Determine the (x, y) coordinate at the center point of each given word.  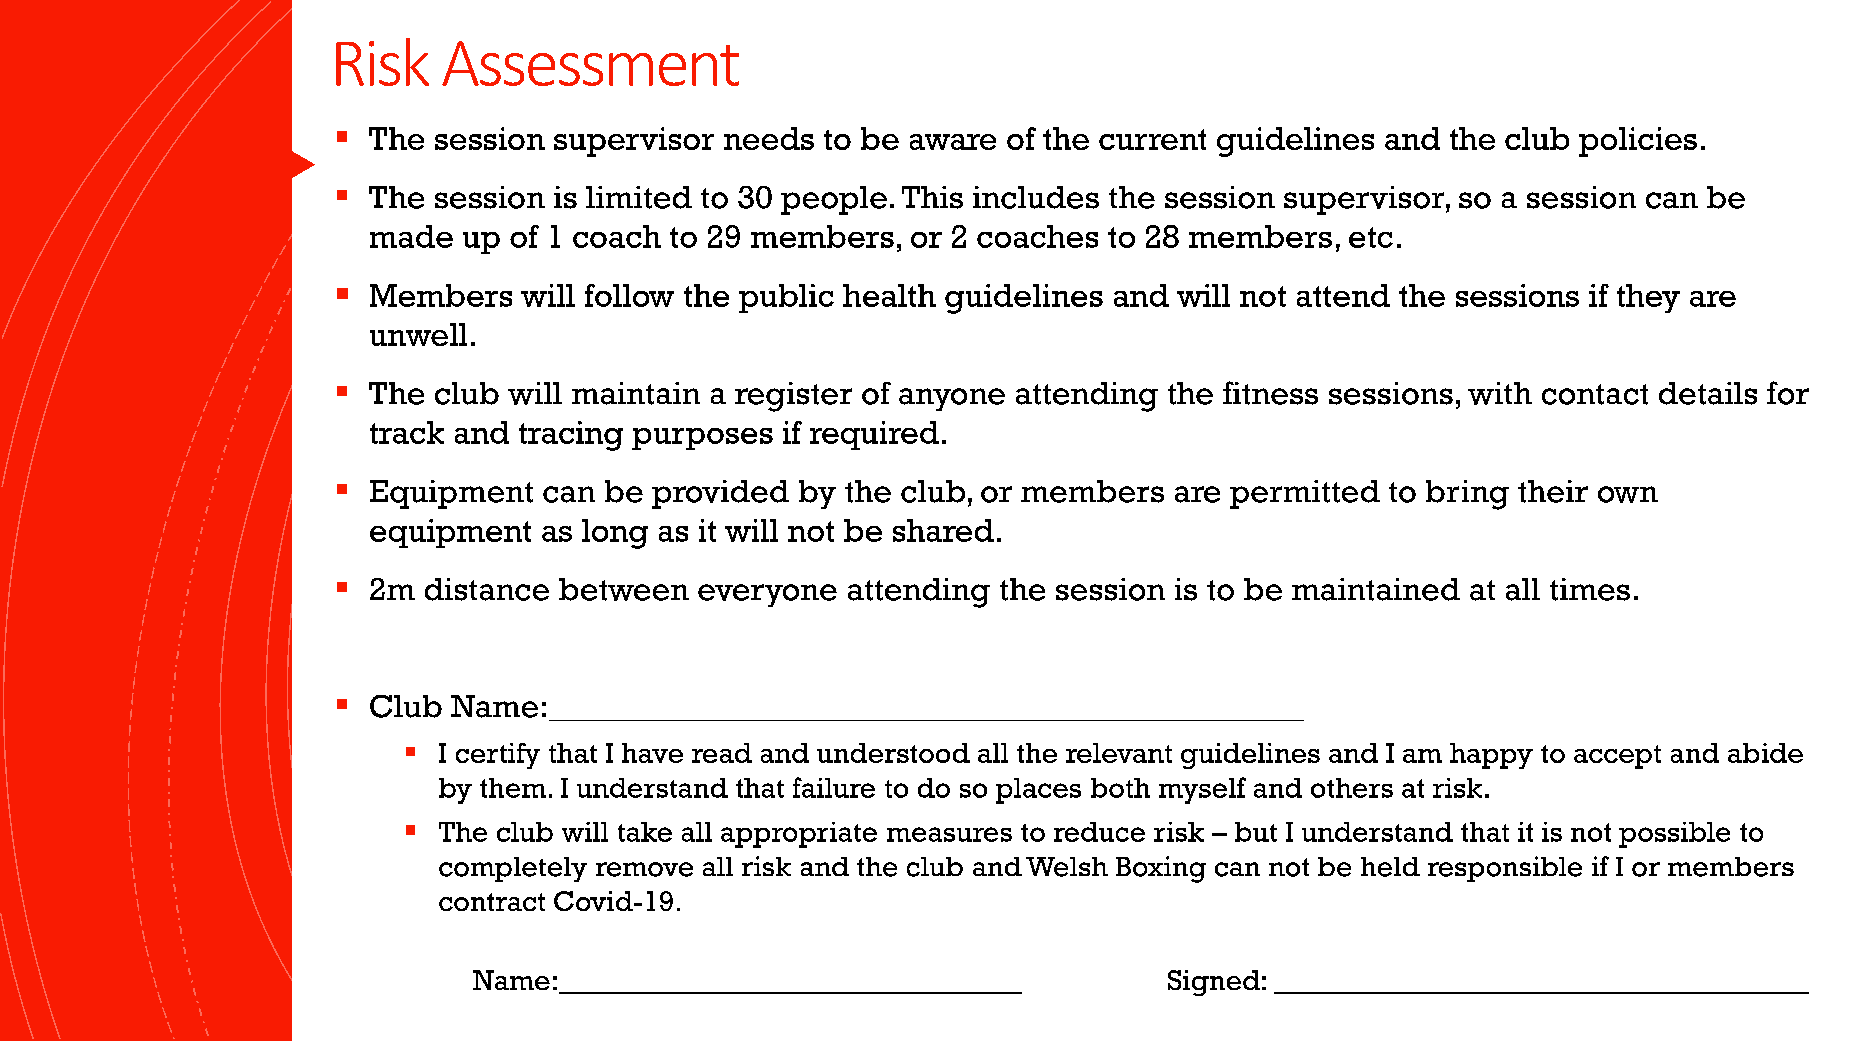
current (1152, 139)
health (889, 295)
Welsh (1067, 867)
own (1628, 494)
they (1648, 298)
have (652, 753)
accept (1617, 757)
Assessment (590, 63)
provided (720, 494)
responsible (1505, 869)
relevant (1119, 753)
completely (513, 869)
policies (1638, 142)
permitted (1305, 494)
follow (629, 295)
